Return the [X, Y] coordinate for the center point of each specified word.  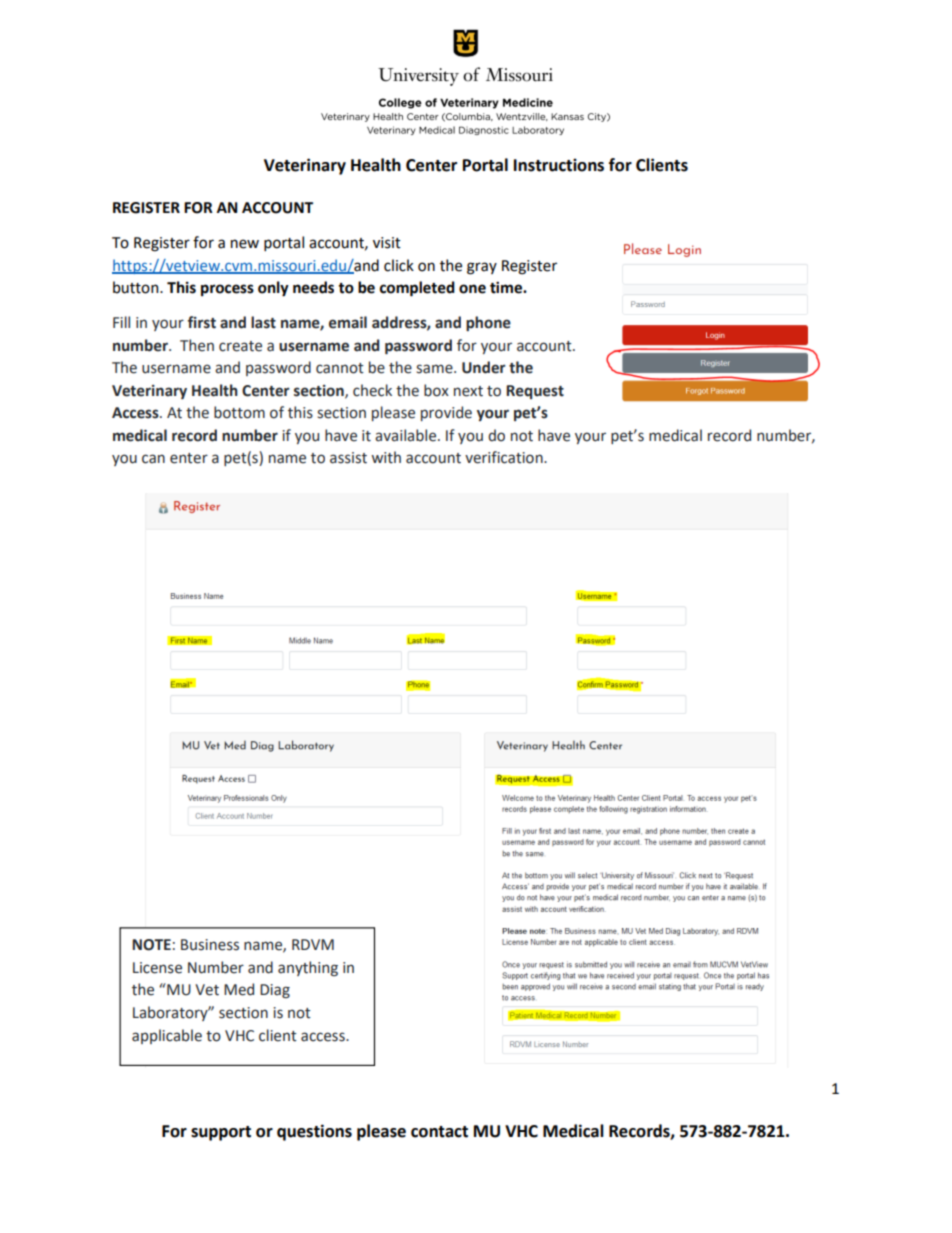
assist [348, 458]
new [245, 244]
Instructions [559, 165]
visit [387, 243]
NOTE [151, 945]
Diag [275, 991]
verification [505, 457]
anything [308, 968]
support [221, 1133]
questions [314, 1132]
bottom [239, 412]
